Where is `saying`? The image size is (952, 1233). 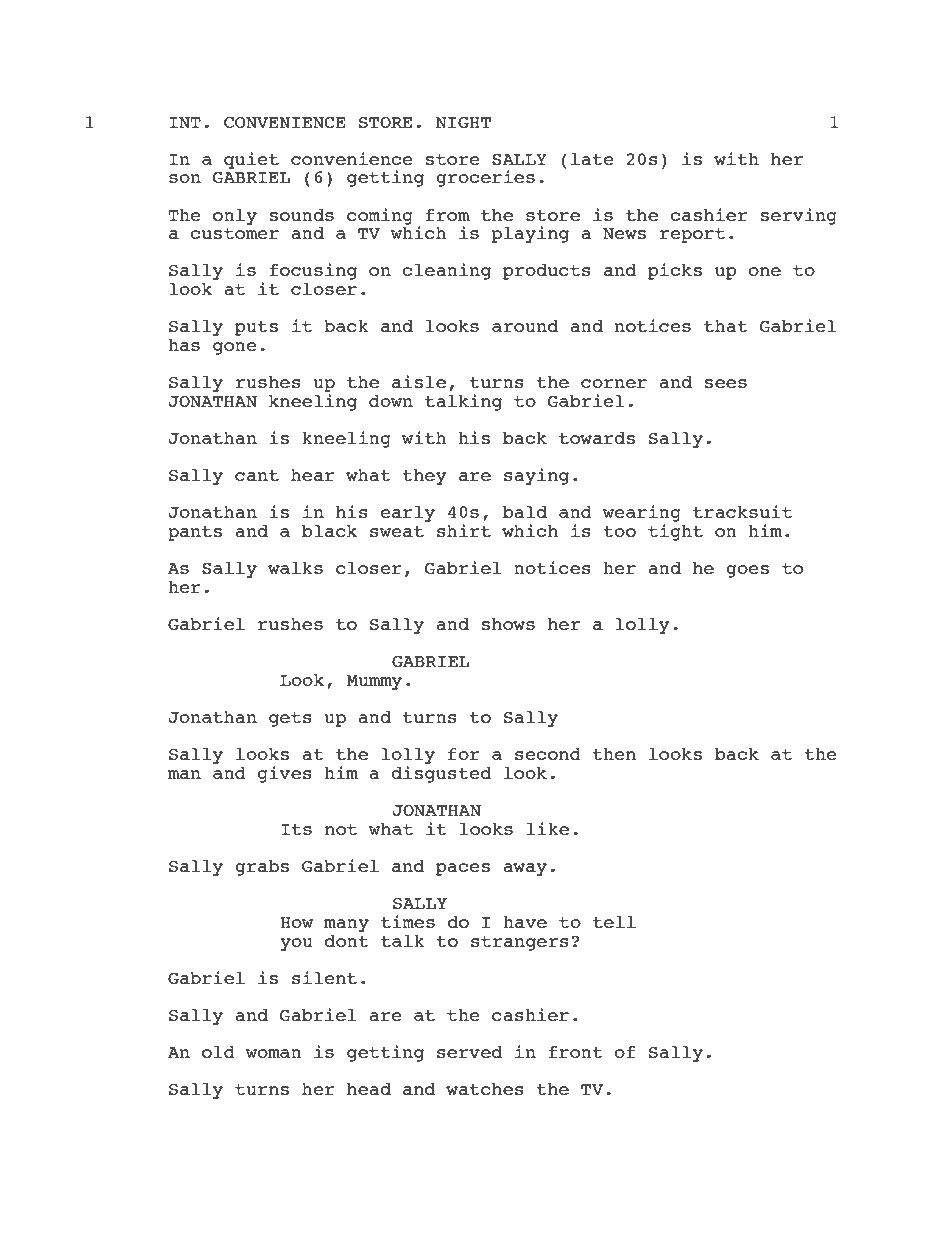 saying is located at coordinates (536, 476).
